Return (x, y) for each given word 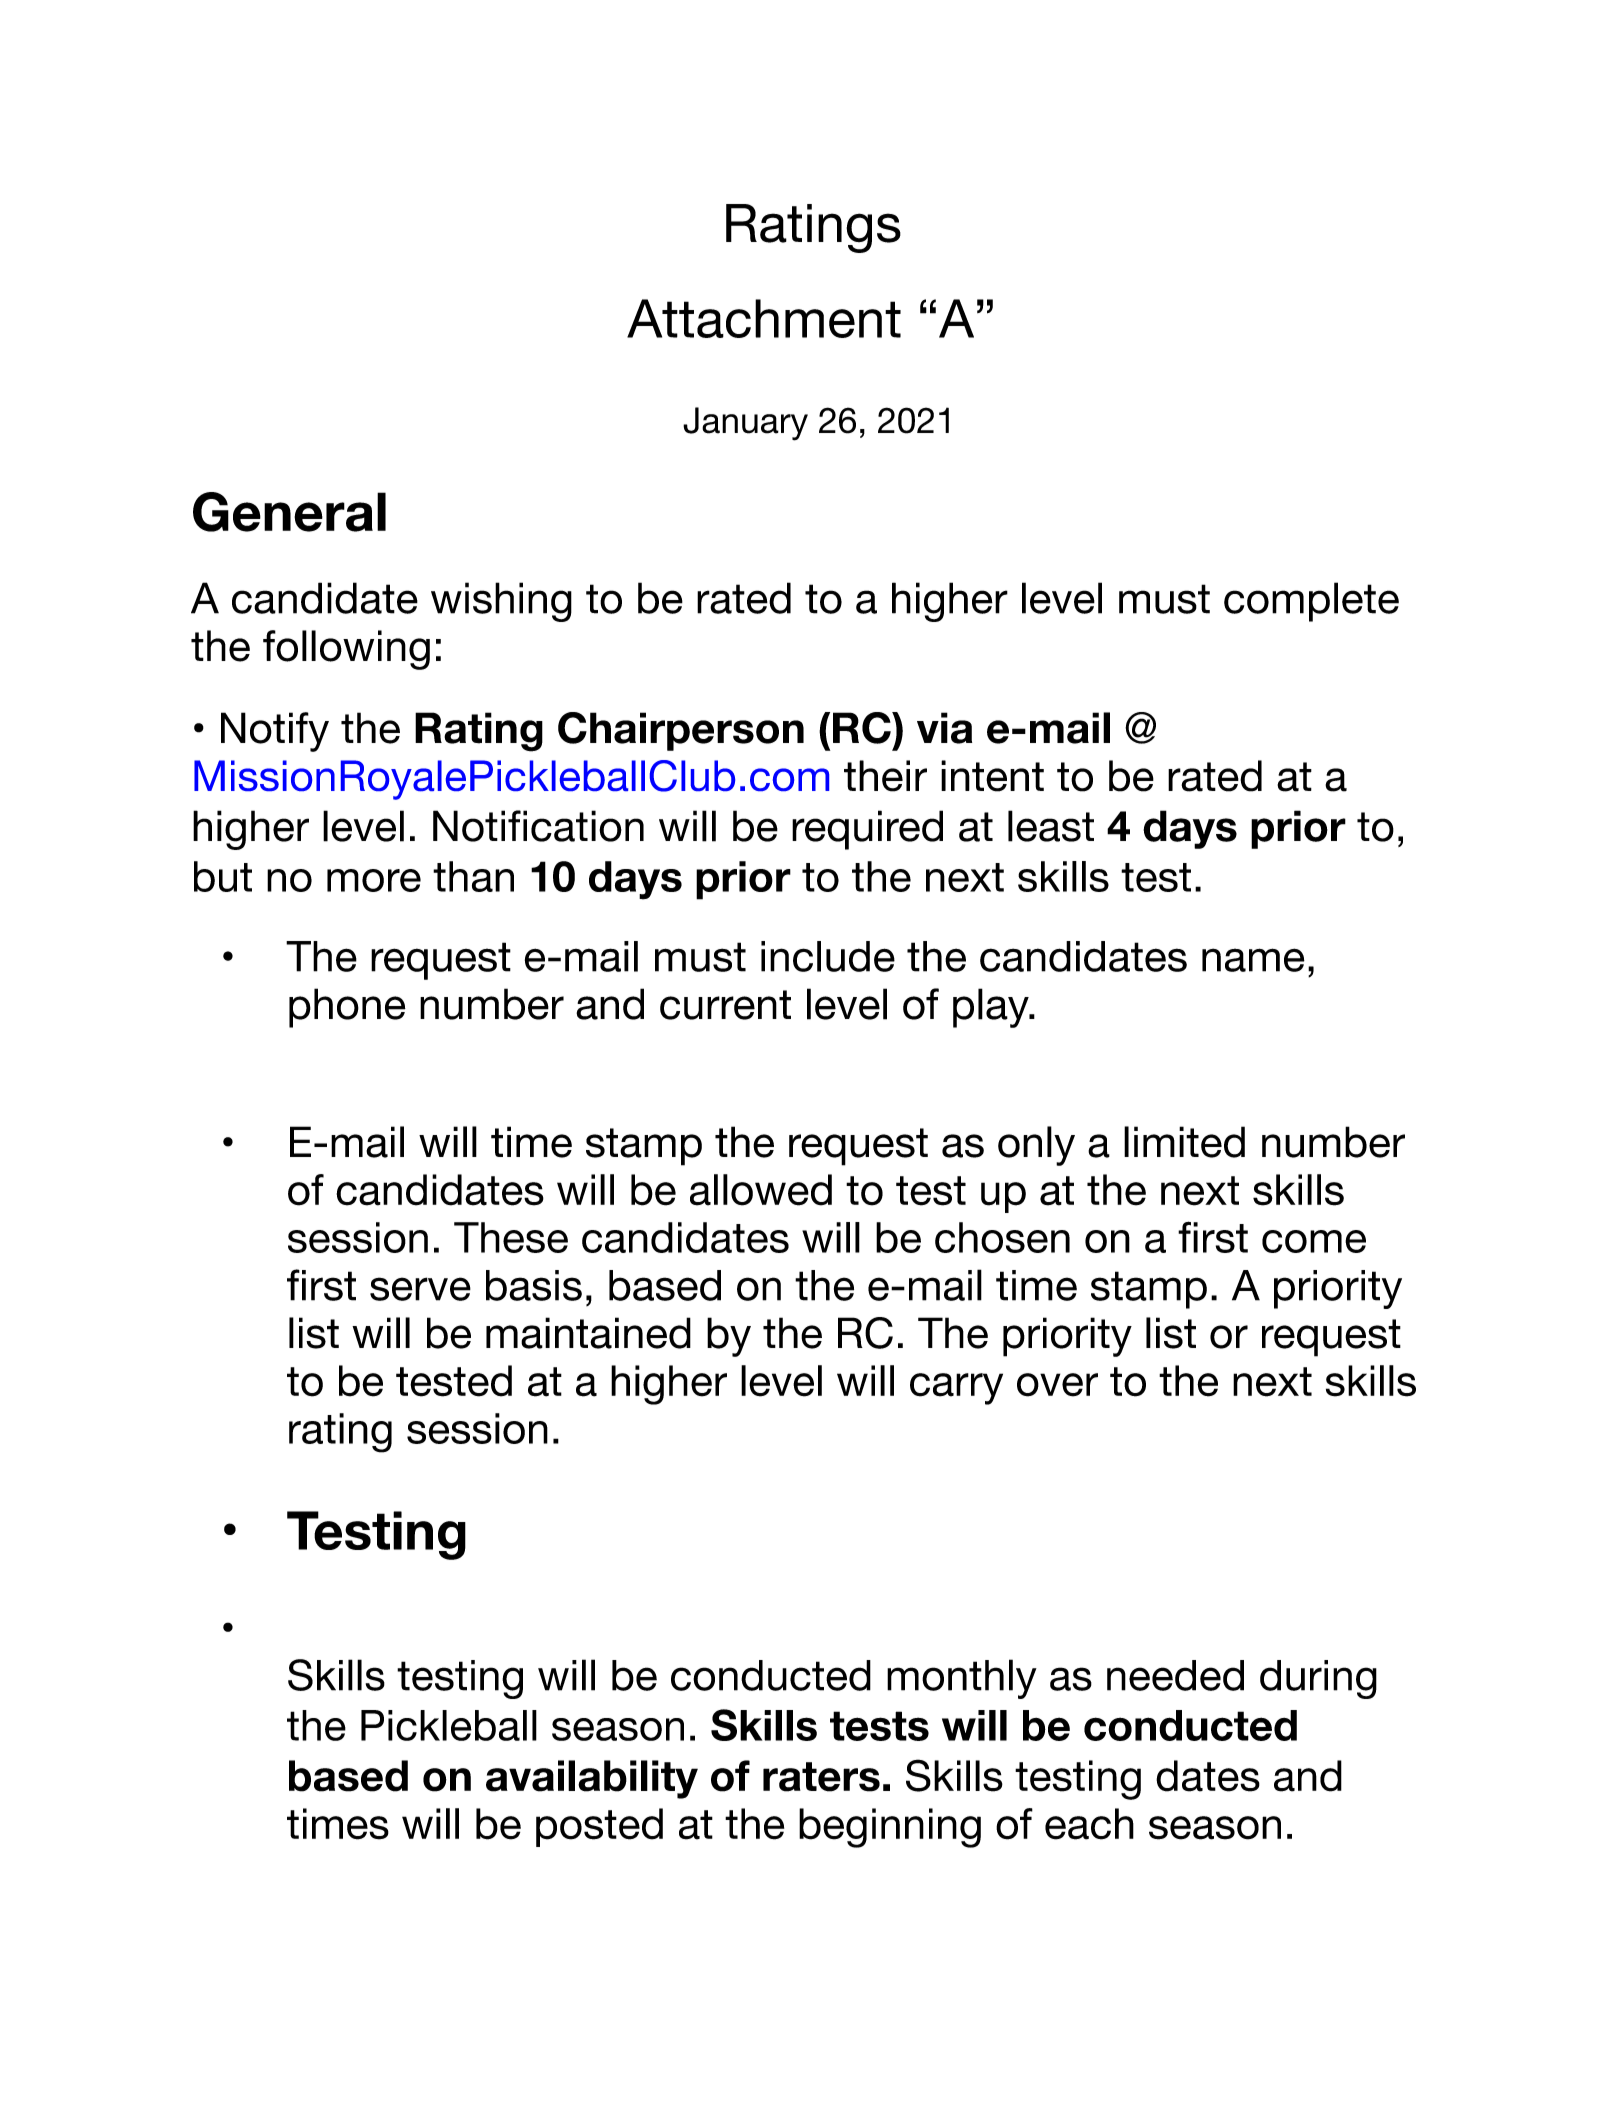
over (1057, 1385)
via (944, 728)
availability (592, 1779)
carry (956, 1389)
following (346, 650)
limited (1184, 1142)
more (374, 880)
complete (1311, 602)
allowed (761, 1190)
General (289, 512)
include (828, 956)
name (1253, 960)
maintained (588, 1333)
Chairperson (681, 731)
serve (420, 1289)
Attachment (764, 318)
